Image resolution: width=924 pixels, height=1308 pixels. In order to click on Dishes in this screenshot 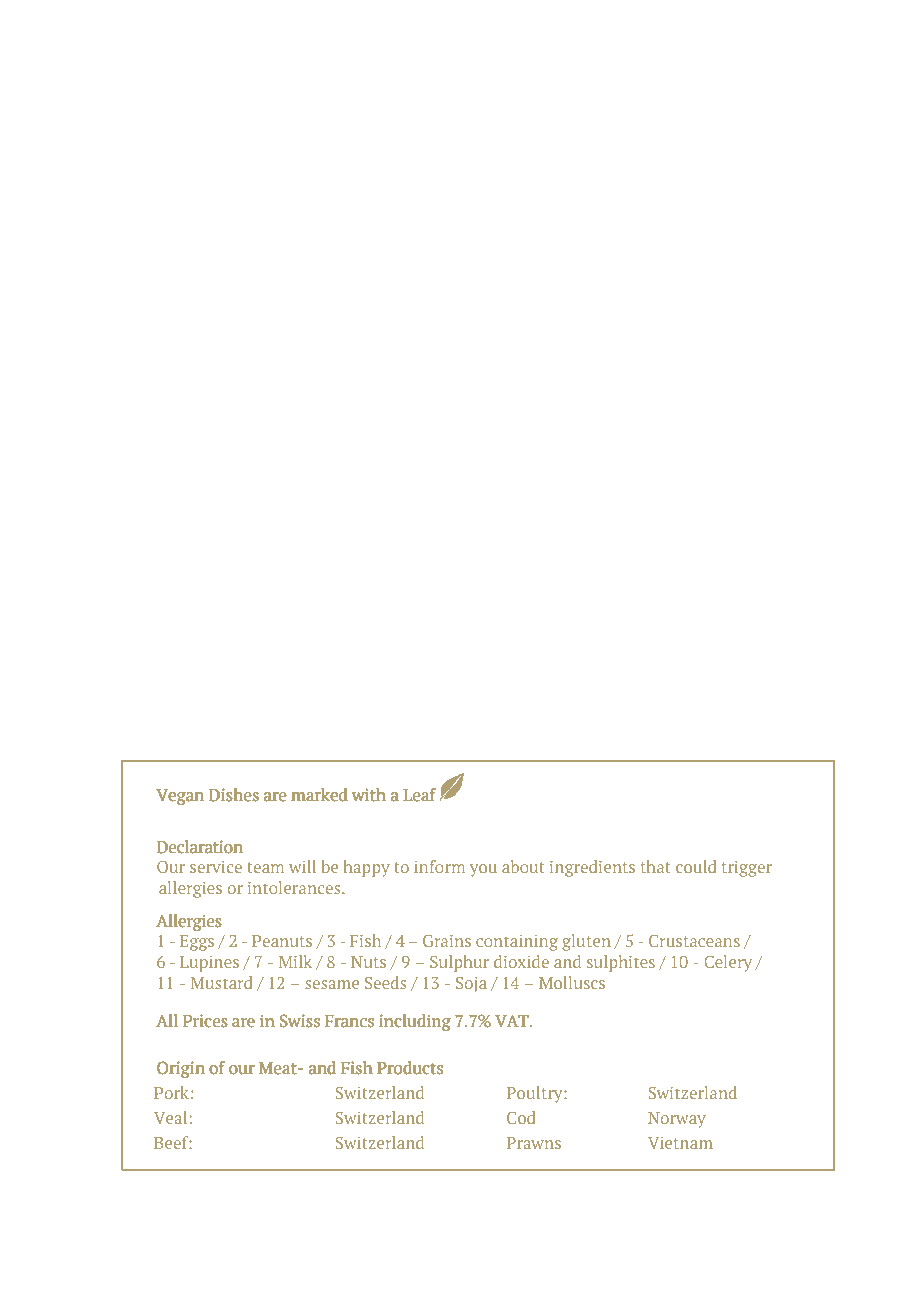, I will do `click(234, 795)`.
